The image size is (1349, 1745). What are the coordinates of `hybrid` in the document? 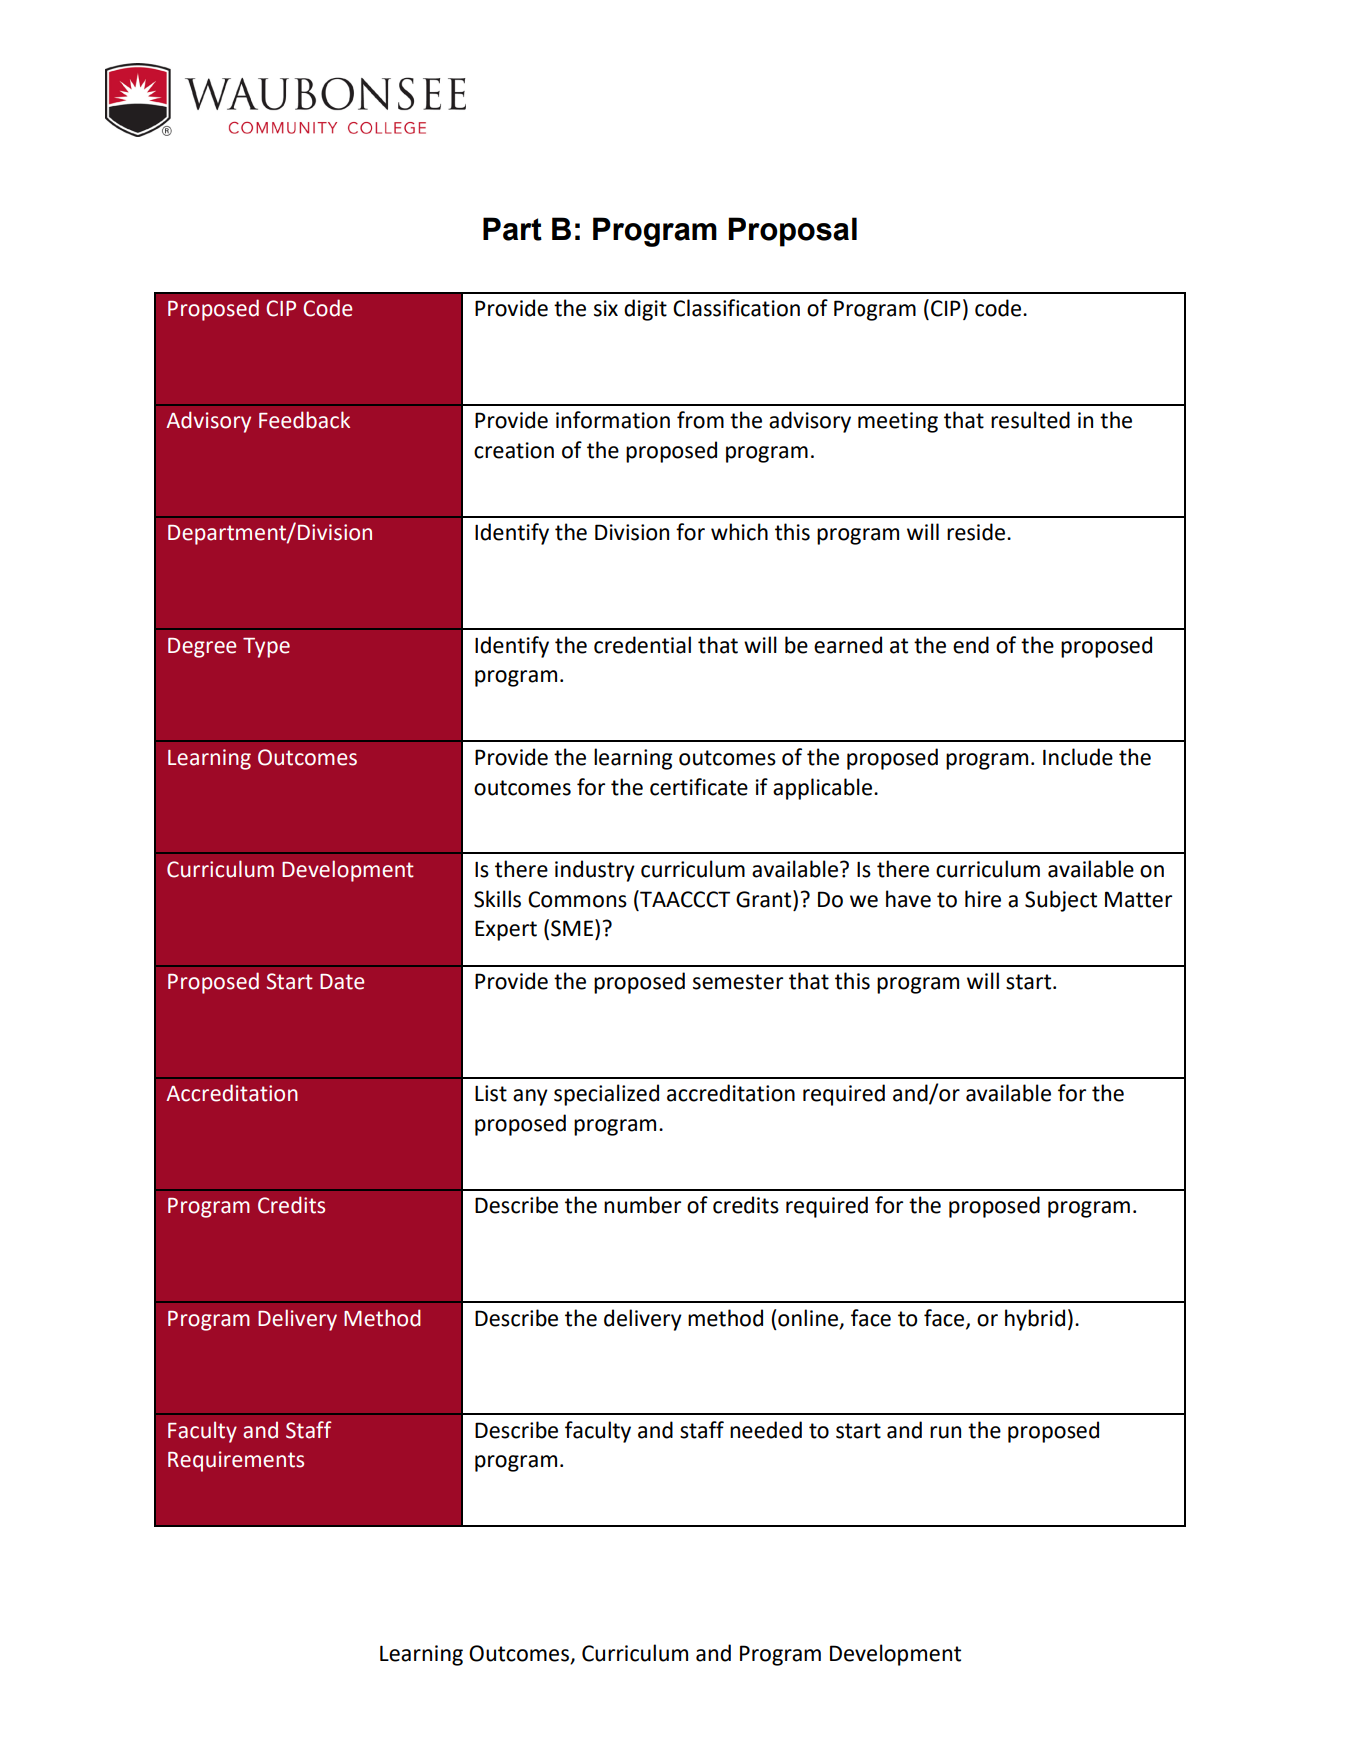 It's located at (1035, 1320).
